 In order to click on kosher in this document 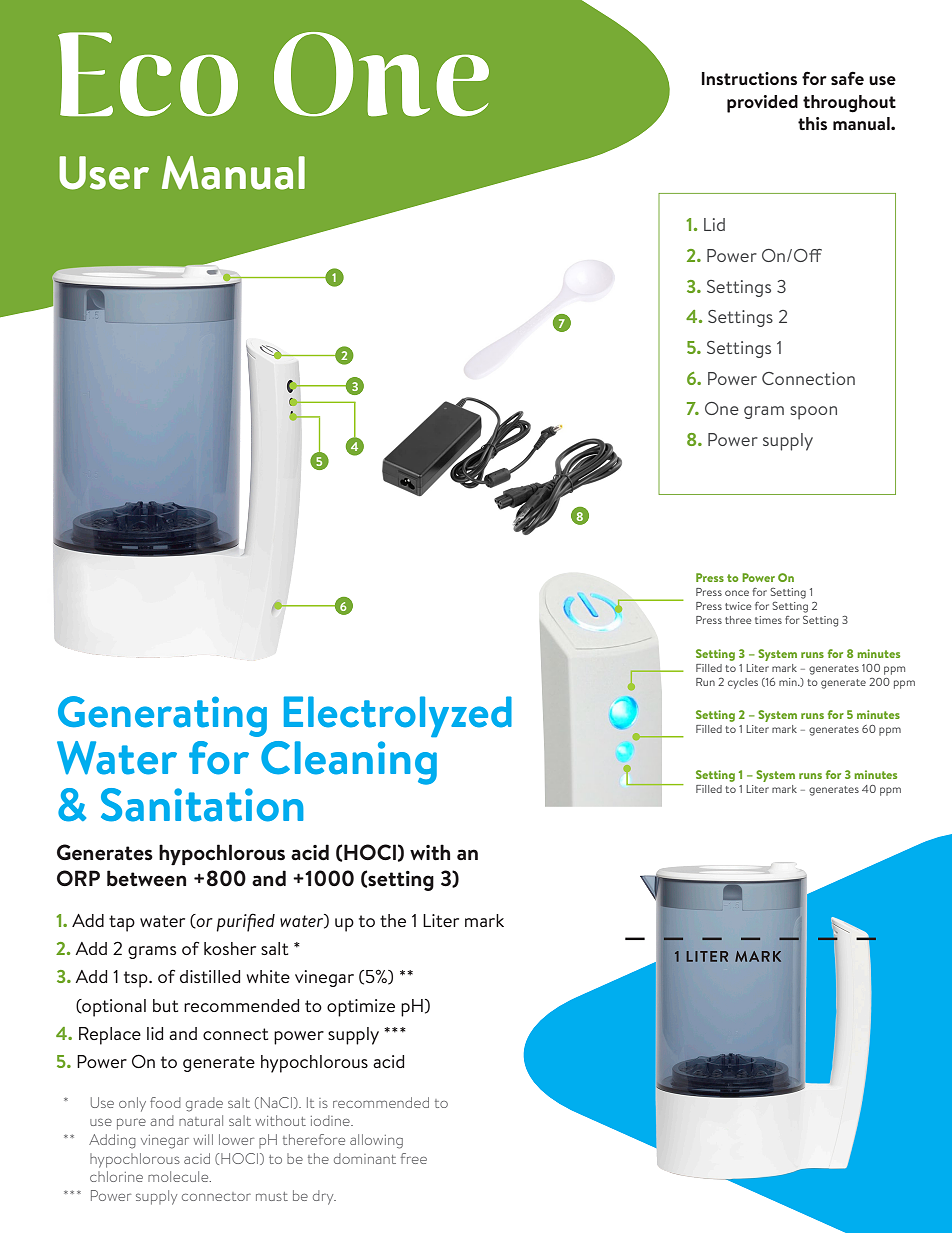, I will do `click(230, 948)`.
